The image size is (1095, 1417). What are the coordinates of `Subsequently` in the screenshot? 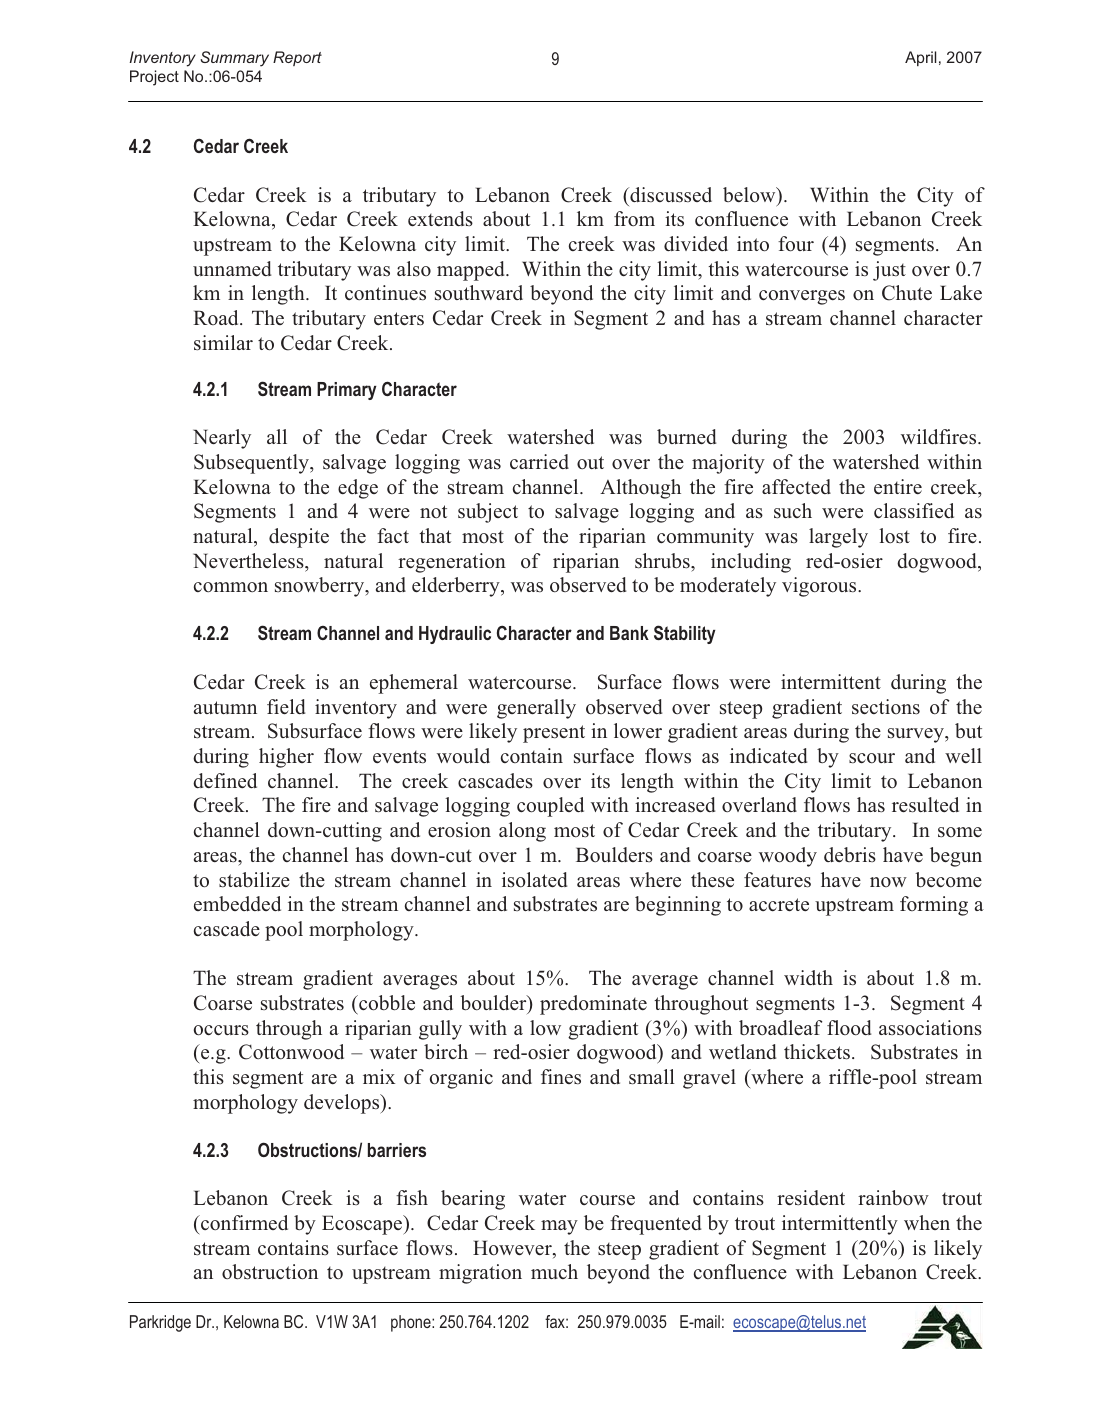 It's located at (252, 464).
